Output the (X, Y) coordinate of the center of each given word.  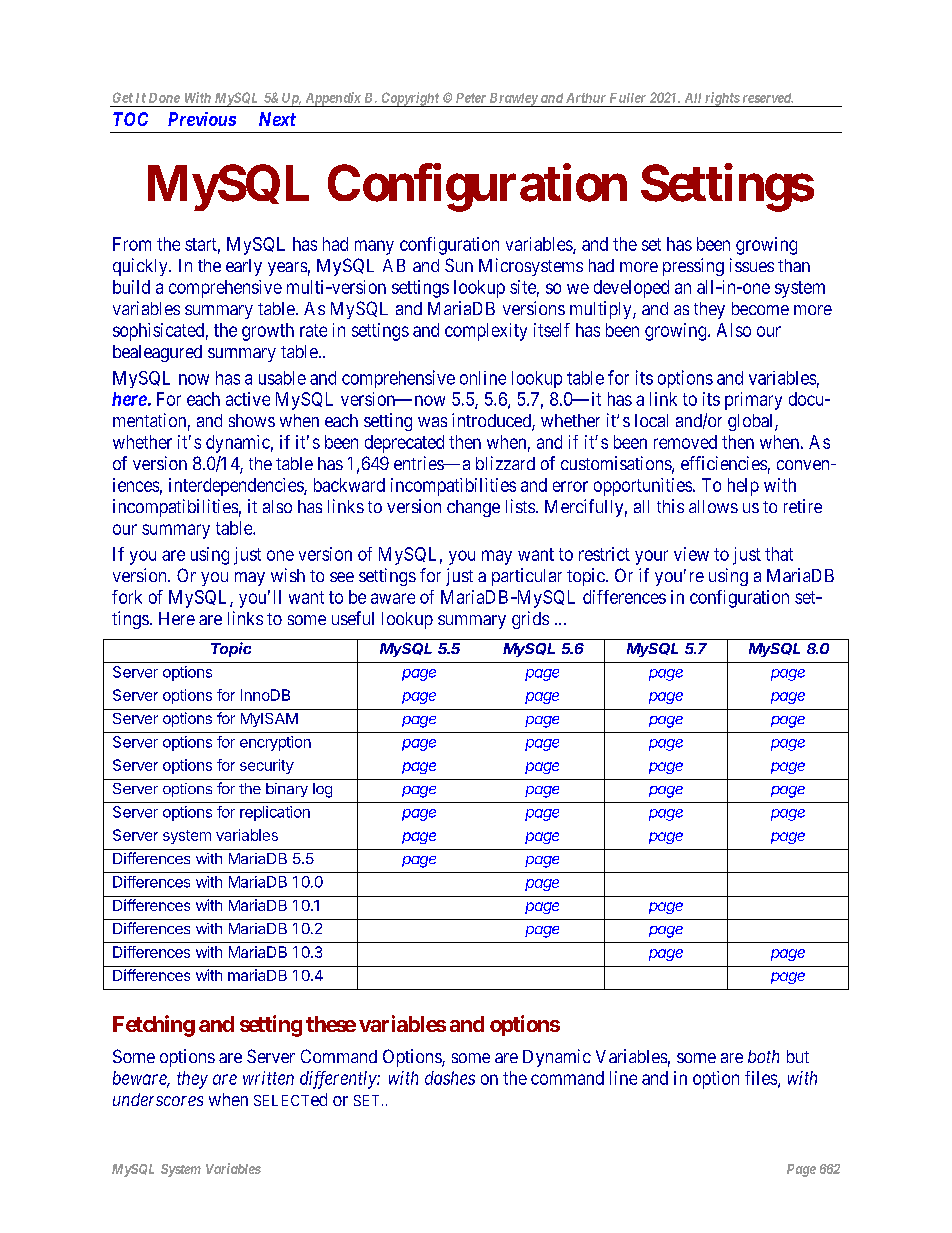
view (691, 554)
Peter (471, 98)
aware (393, 598)
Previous (202, 119)
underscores (158, 1099)
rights (722, 99)
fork (127, 597)
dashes (450, 1078)
